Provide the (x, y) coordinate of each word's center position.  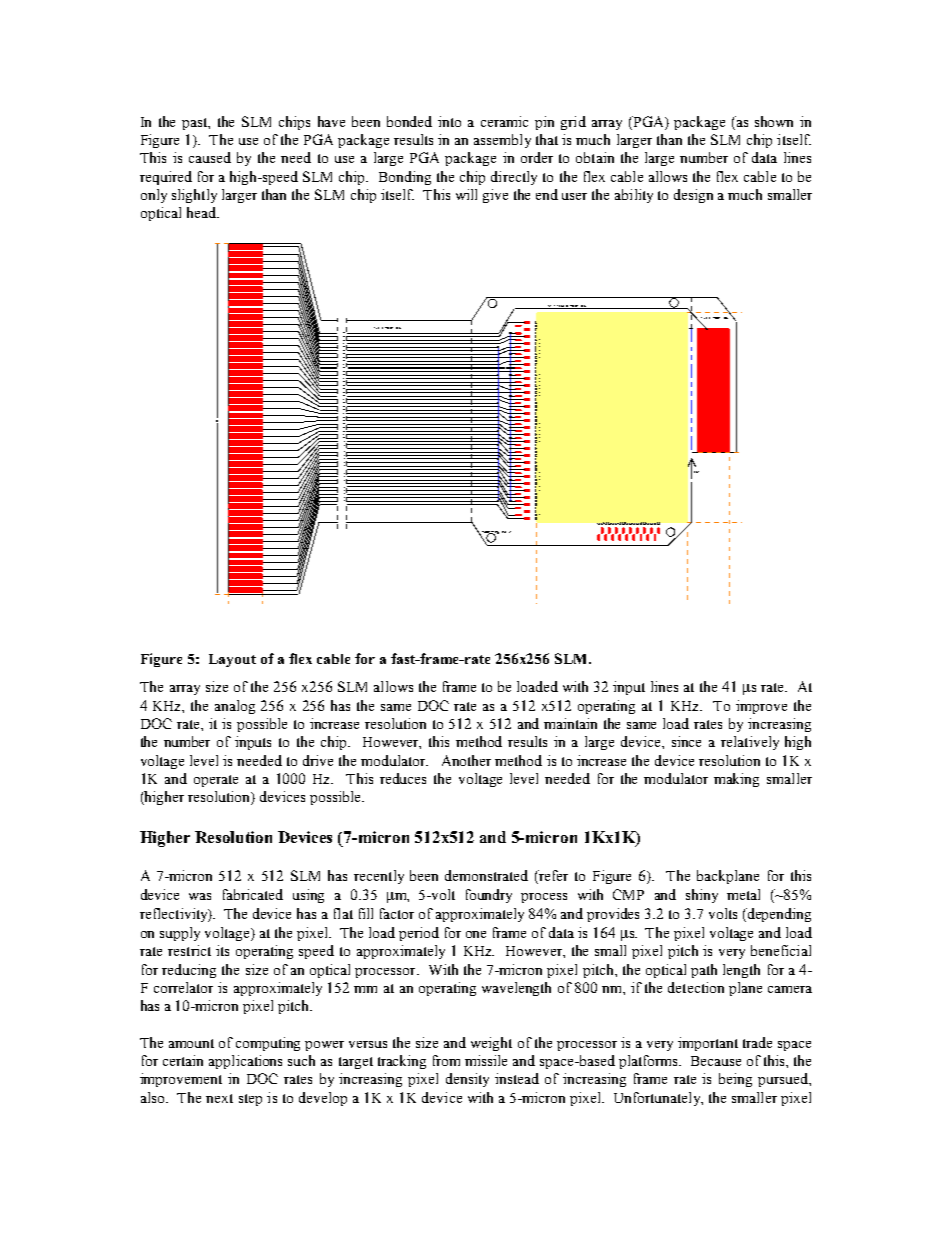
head (202, 212)
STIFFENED (558, 307)
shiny (702, 896)
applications (245, 1062)
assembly (502, 141)
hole (506, 532)
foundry (489, 896)
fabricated (253, 894)
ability (634, 196)
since (686, 741)
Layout (232, 660)
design (693, 196)
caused (210, 157)
